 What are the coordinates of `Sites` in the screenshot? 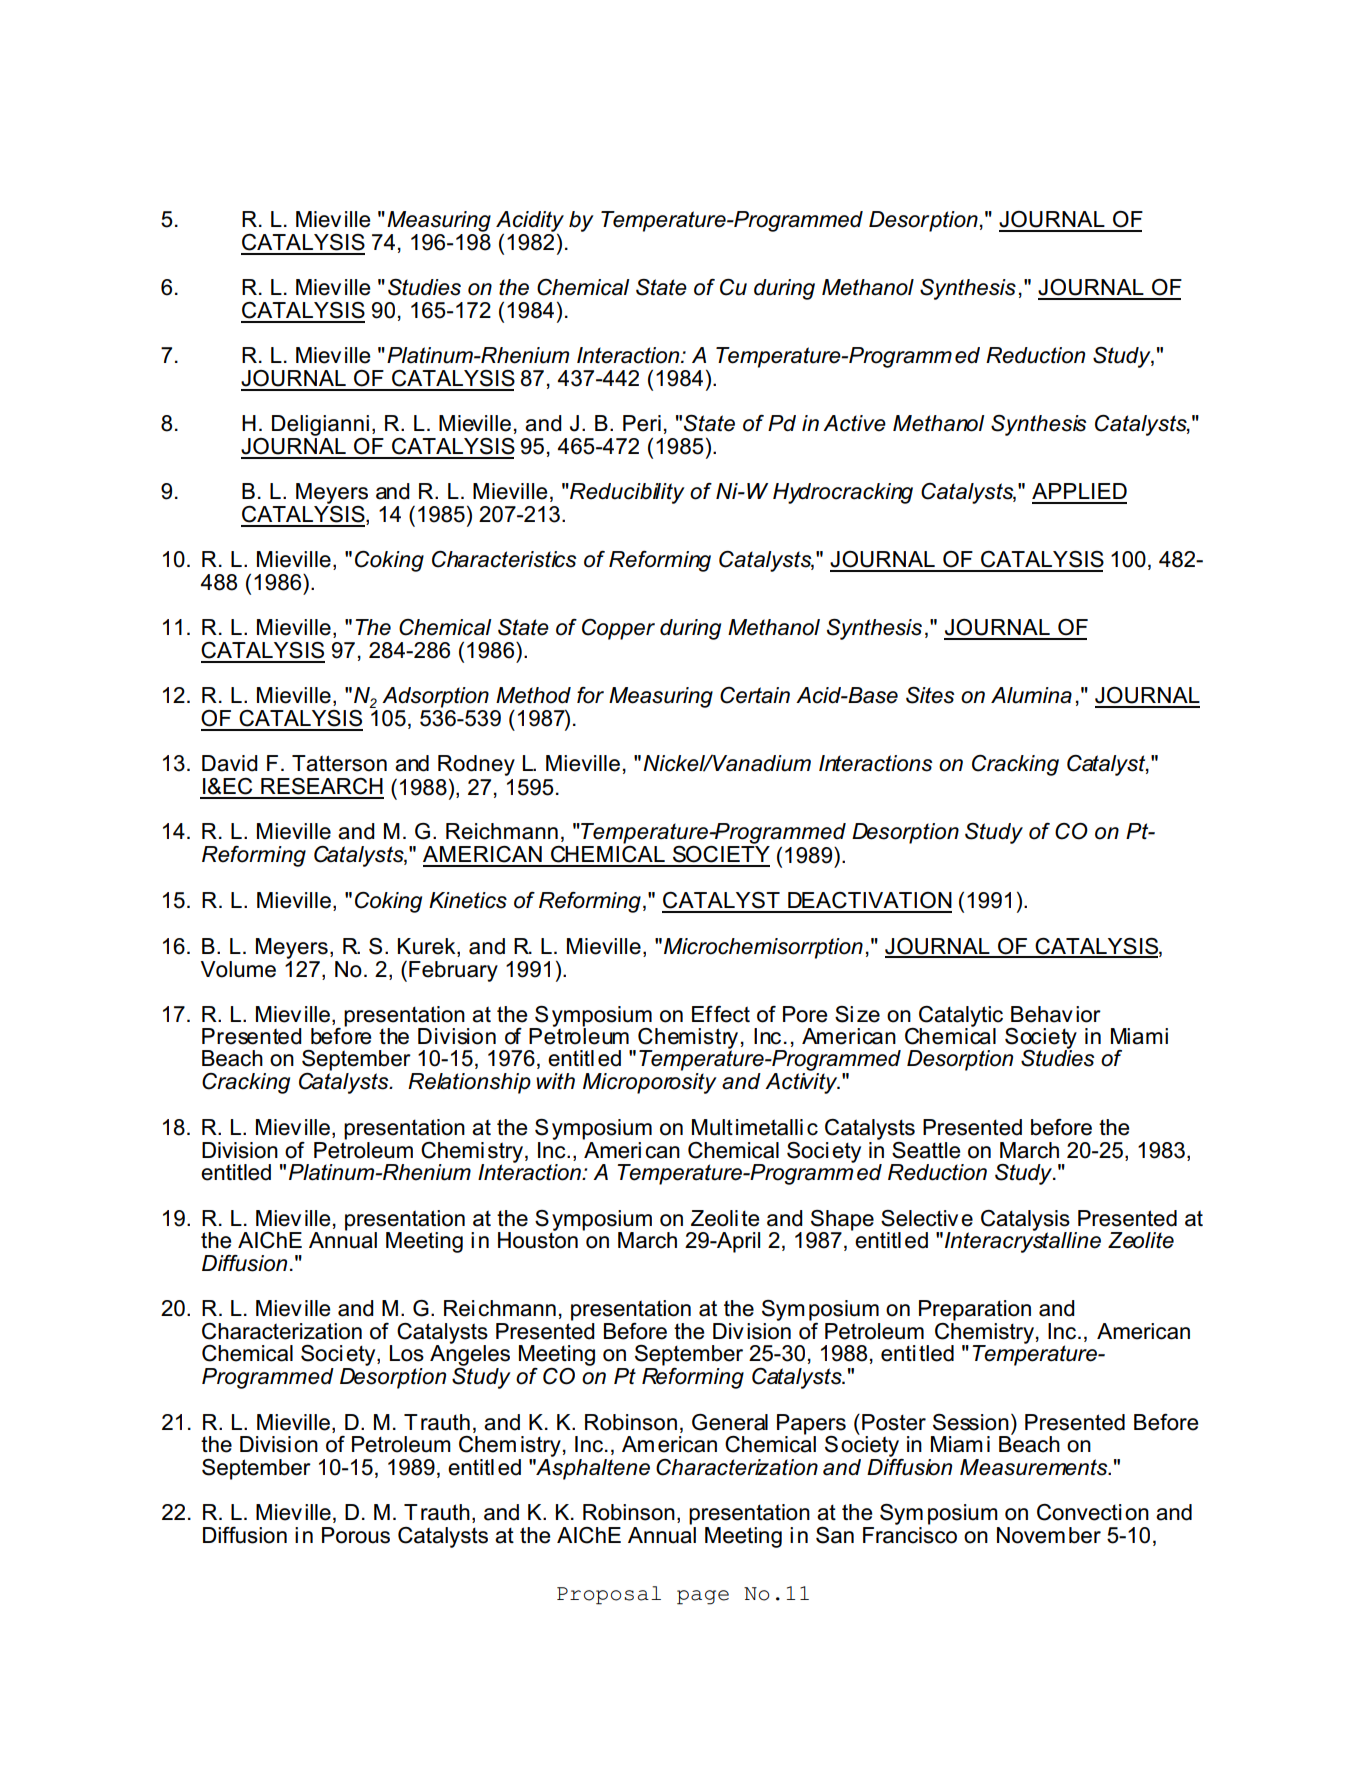 It's located at (930, 695).
